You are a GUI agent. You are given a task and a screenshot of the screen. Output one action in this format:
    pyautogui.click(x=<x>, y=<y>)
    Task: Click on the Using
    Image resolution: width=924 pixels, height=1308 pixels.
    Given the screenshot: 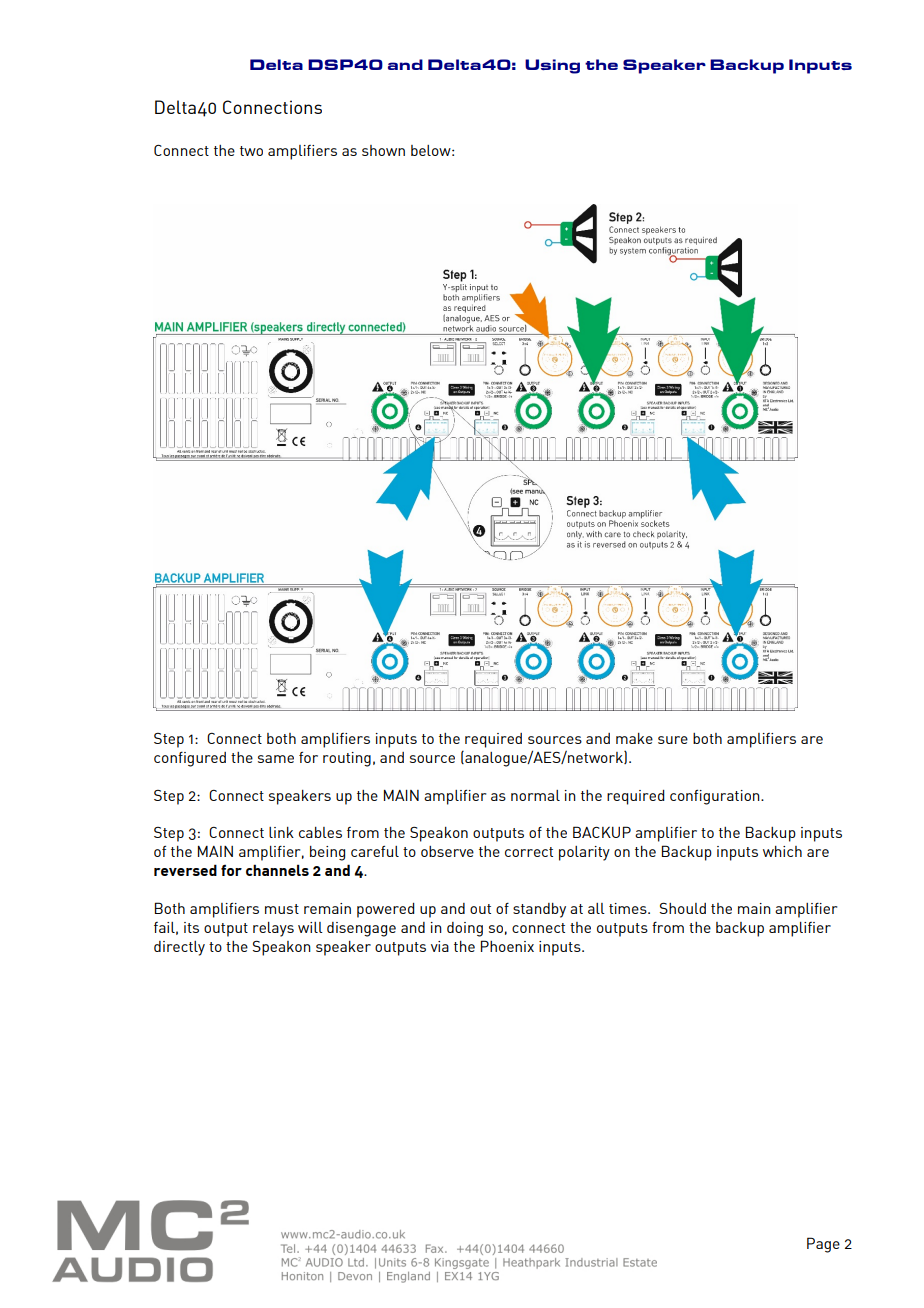 What is the action you would take?
    pyautogui.click(x=552, y=66)
